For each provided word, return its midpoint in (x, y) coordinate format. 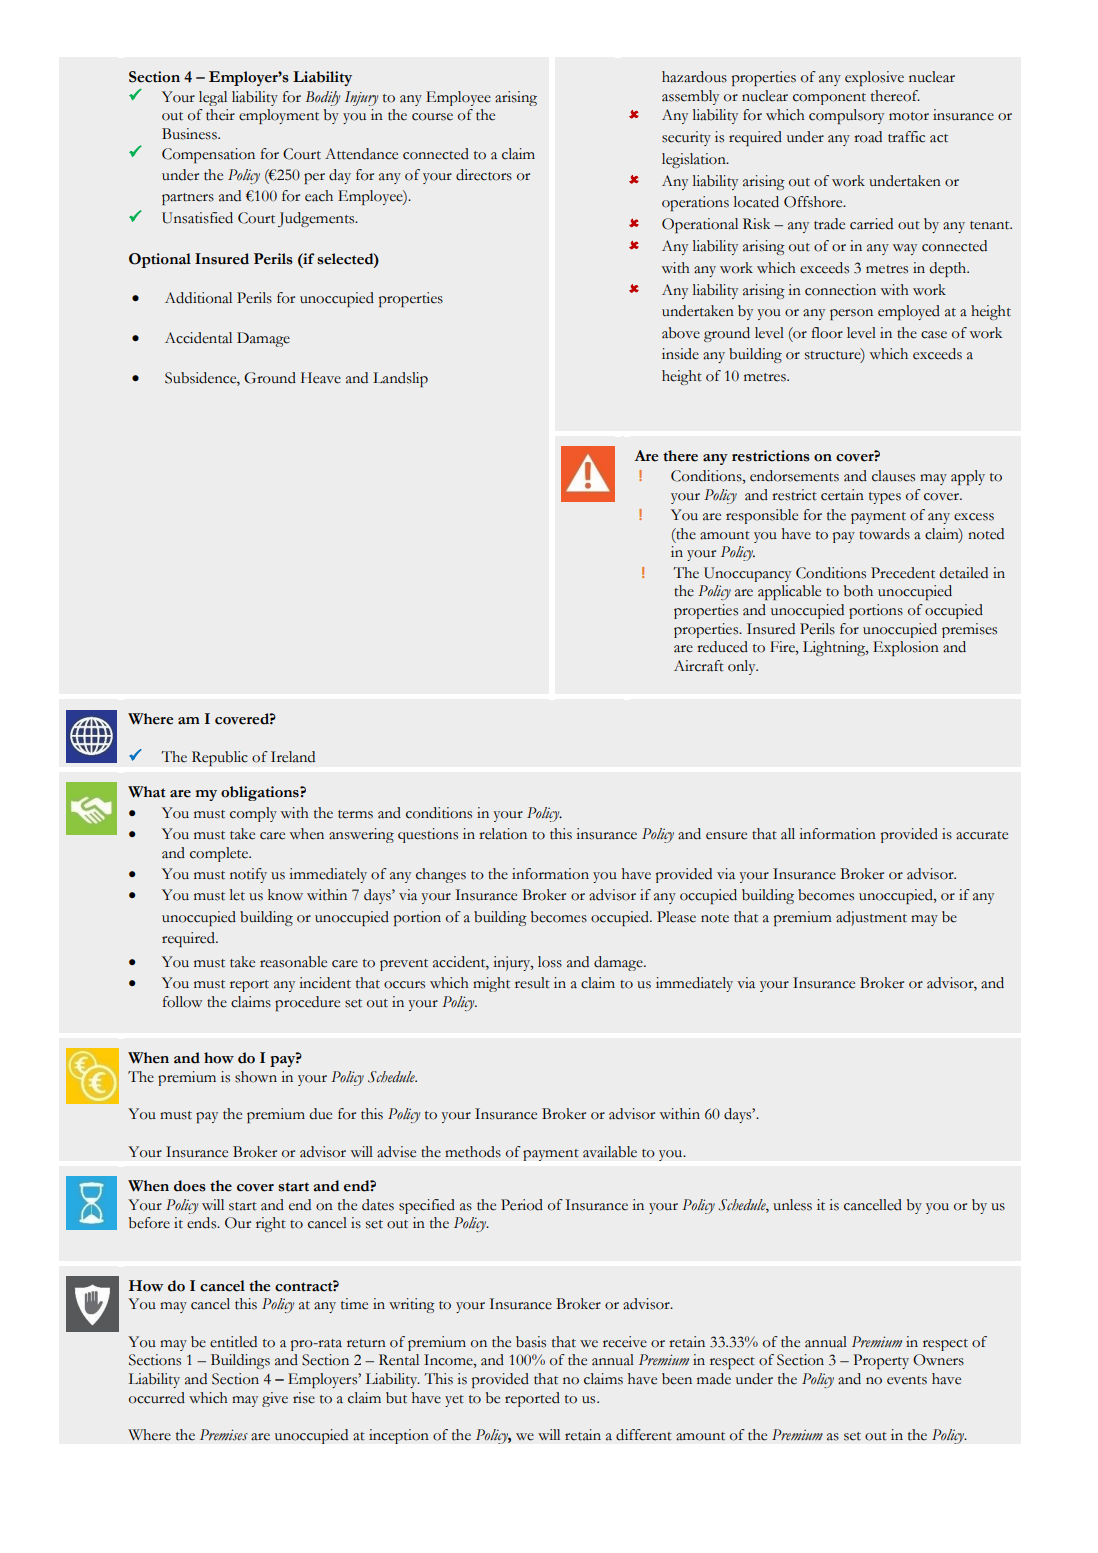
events (907, 1380)
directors (484, 175)
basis (531, 1342)
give (275, 1399)
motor (909, 116)
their (220, 115)
